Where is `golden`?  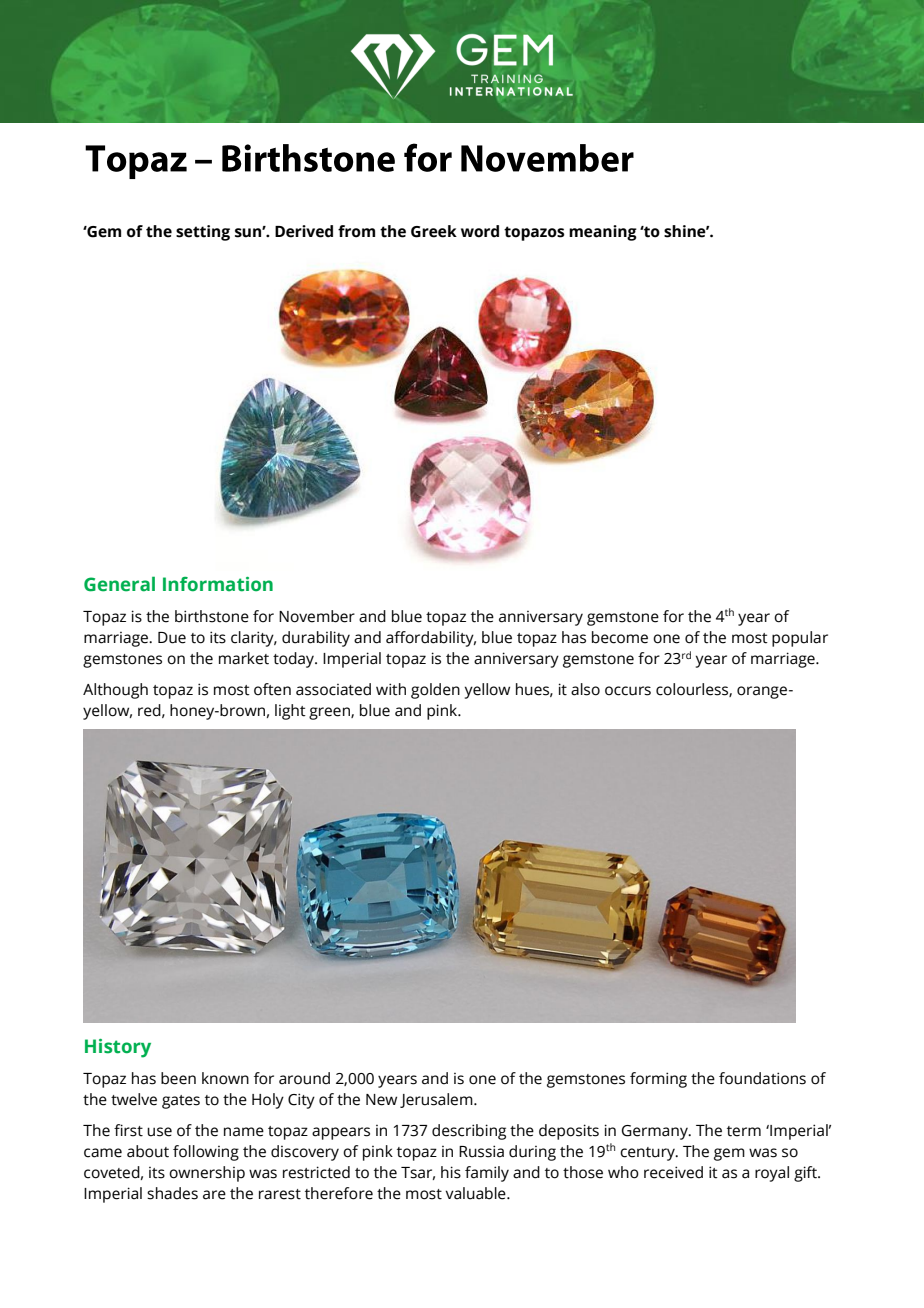
golden is located at coordinates (435, 691).
